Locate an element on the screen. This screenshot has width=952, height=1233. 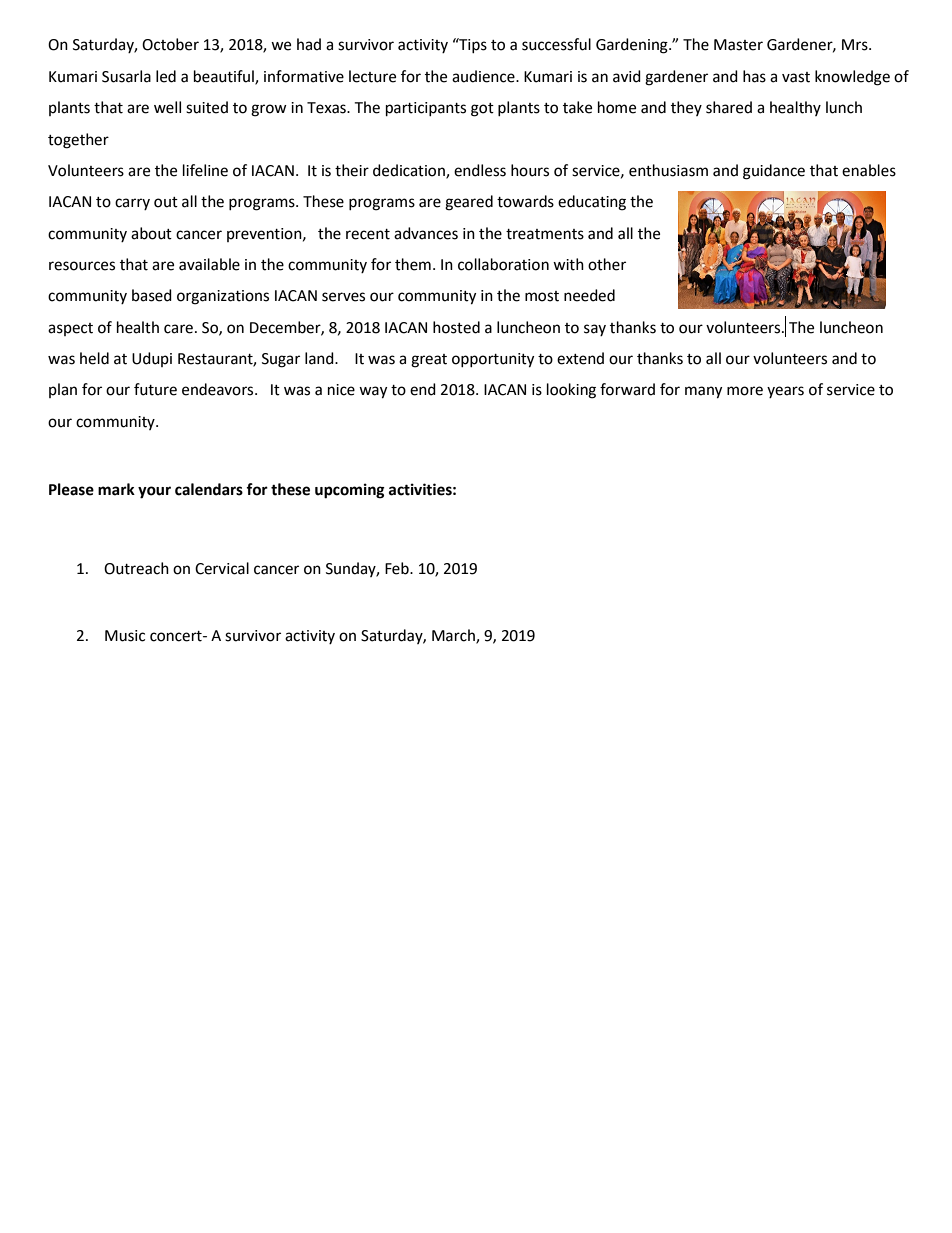
Feb is located at coordinates (398, 568).
